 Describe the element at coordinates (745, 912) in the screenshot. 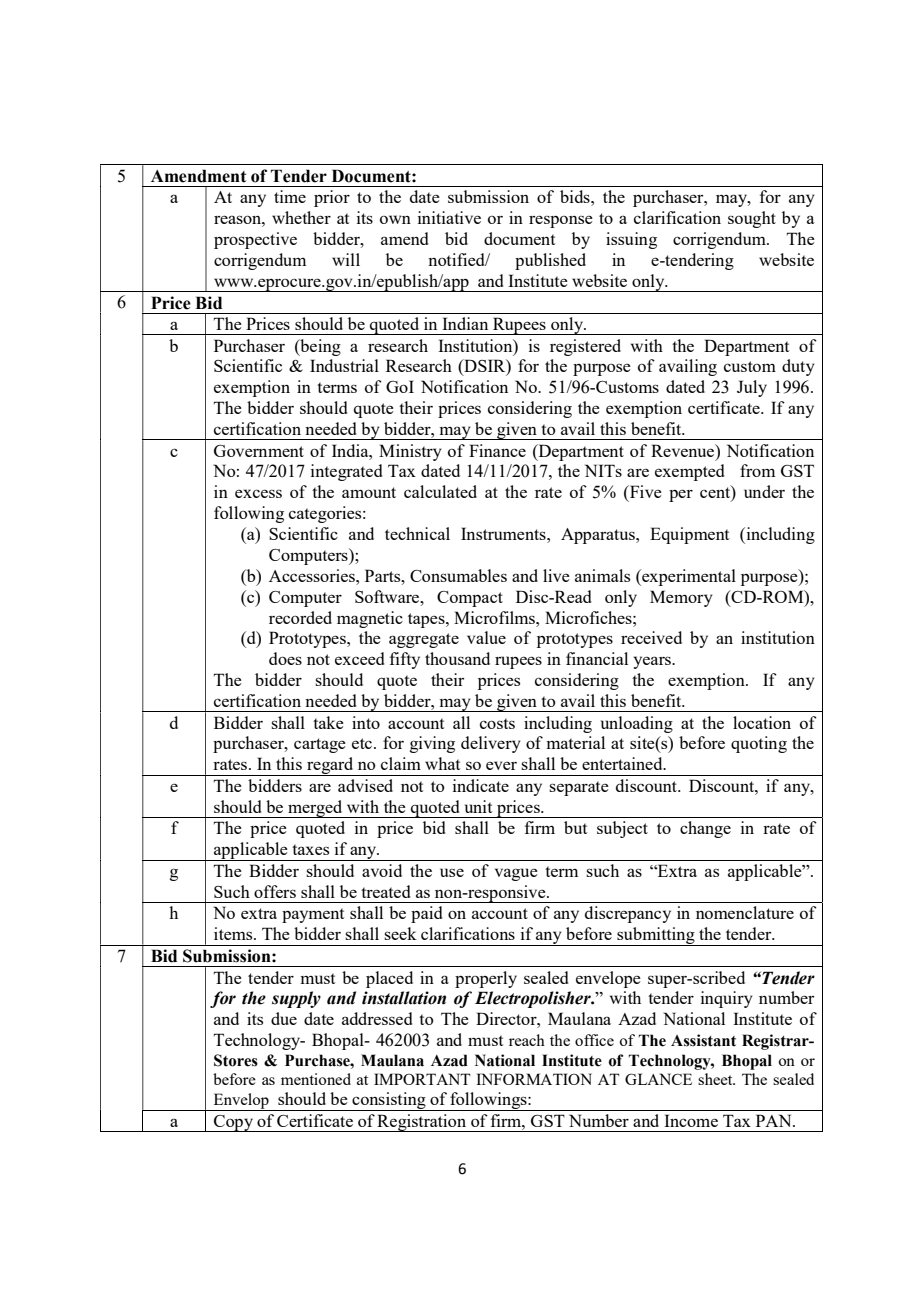

I see `nomenclature` at that location.
